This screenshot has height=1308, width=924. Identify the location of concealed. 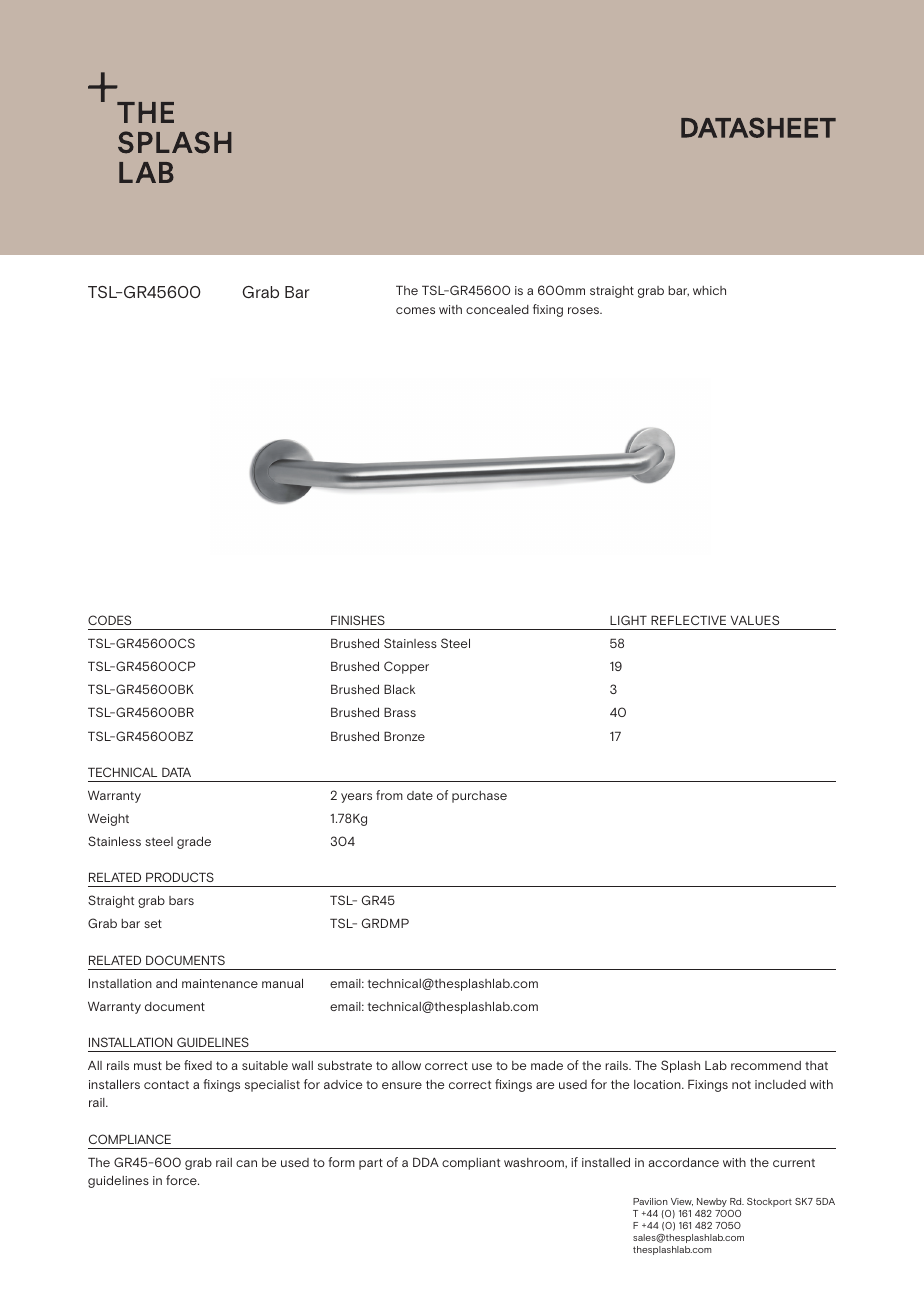
(497, 309).
